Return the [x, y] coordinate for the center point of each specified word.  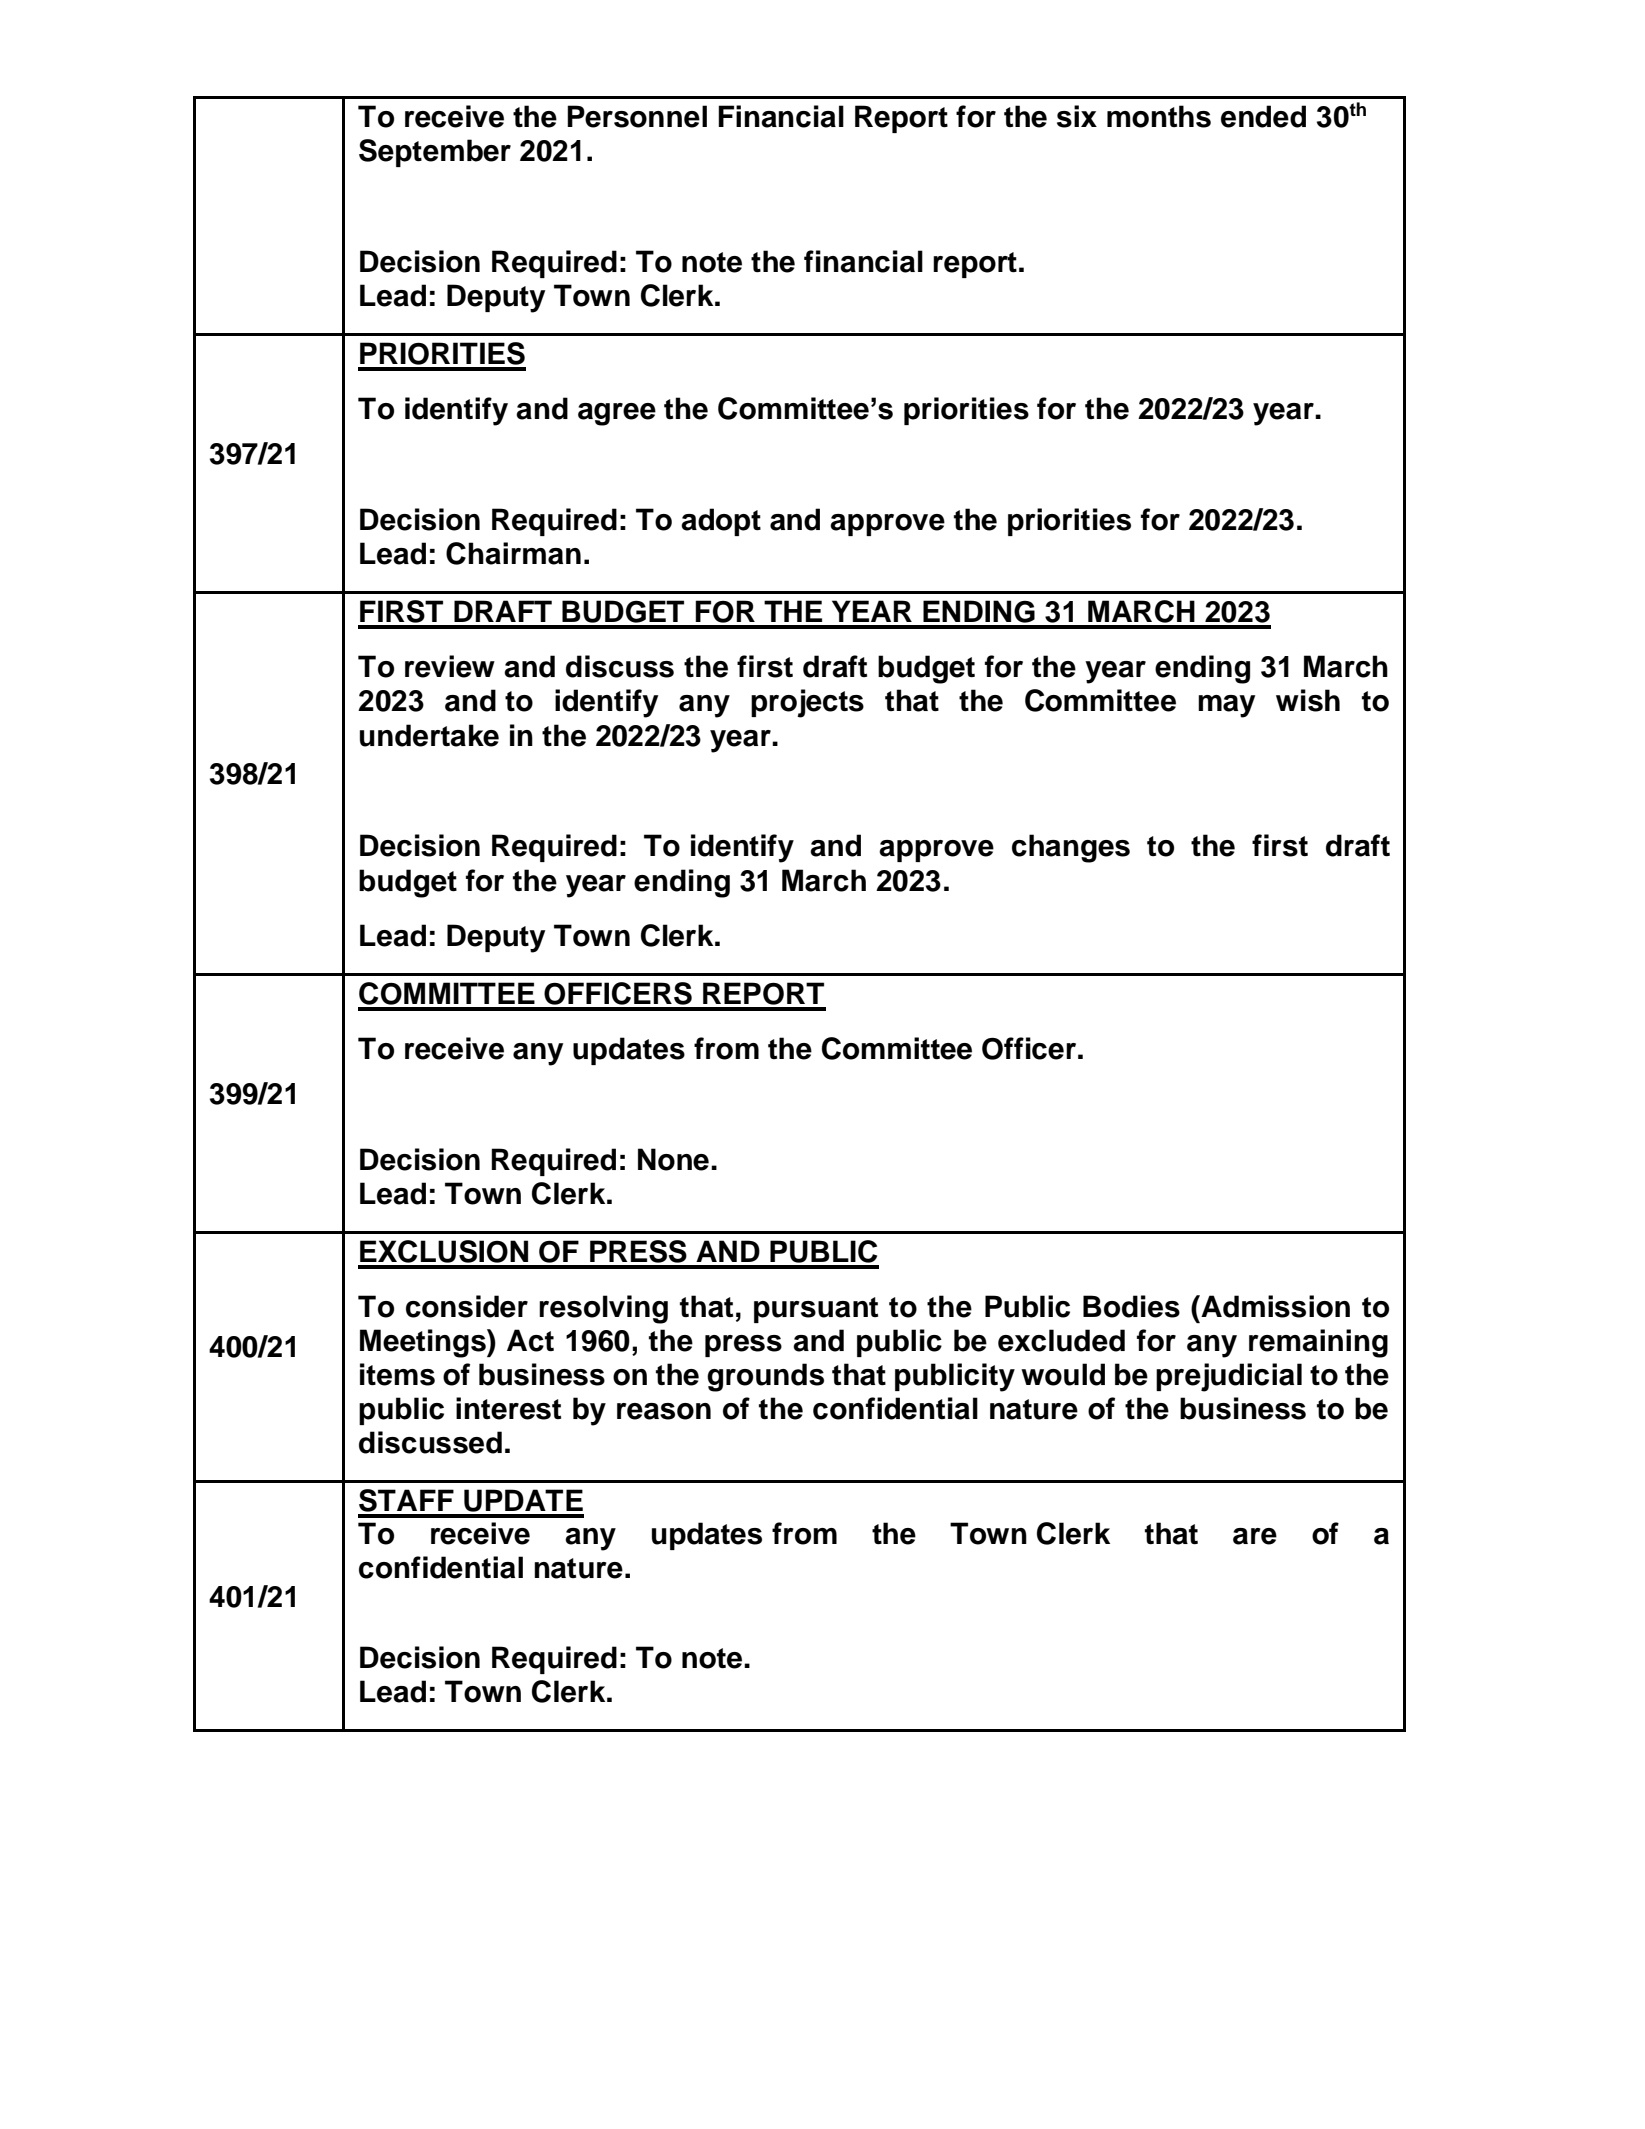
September [435, 153]
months [1159, 116]
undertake [429, 735]
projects [807, 703]
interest [508, 1408]
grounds [765, 1377]
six [1077, 116]
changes [1071, 848]
